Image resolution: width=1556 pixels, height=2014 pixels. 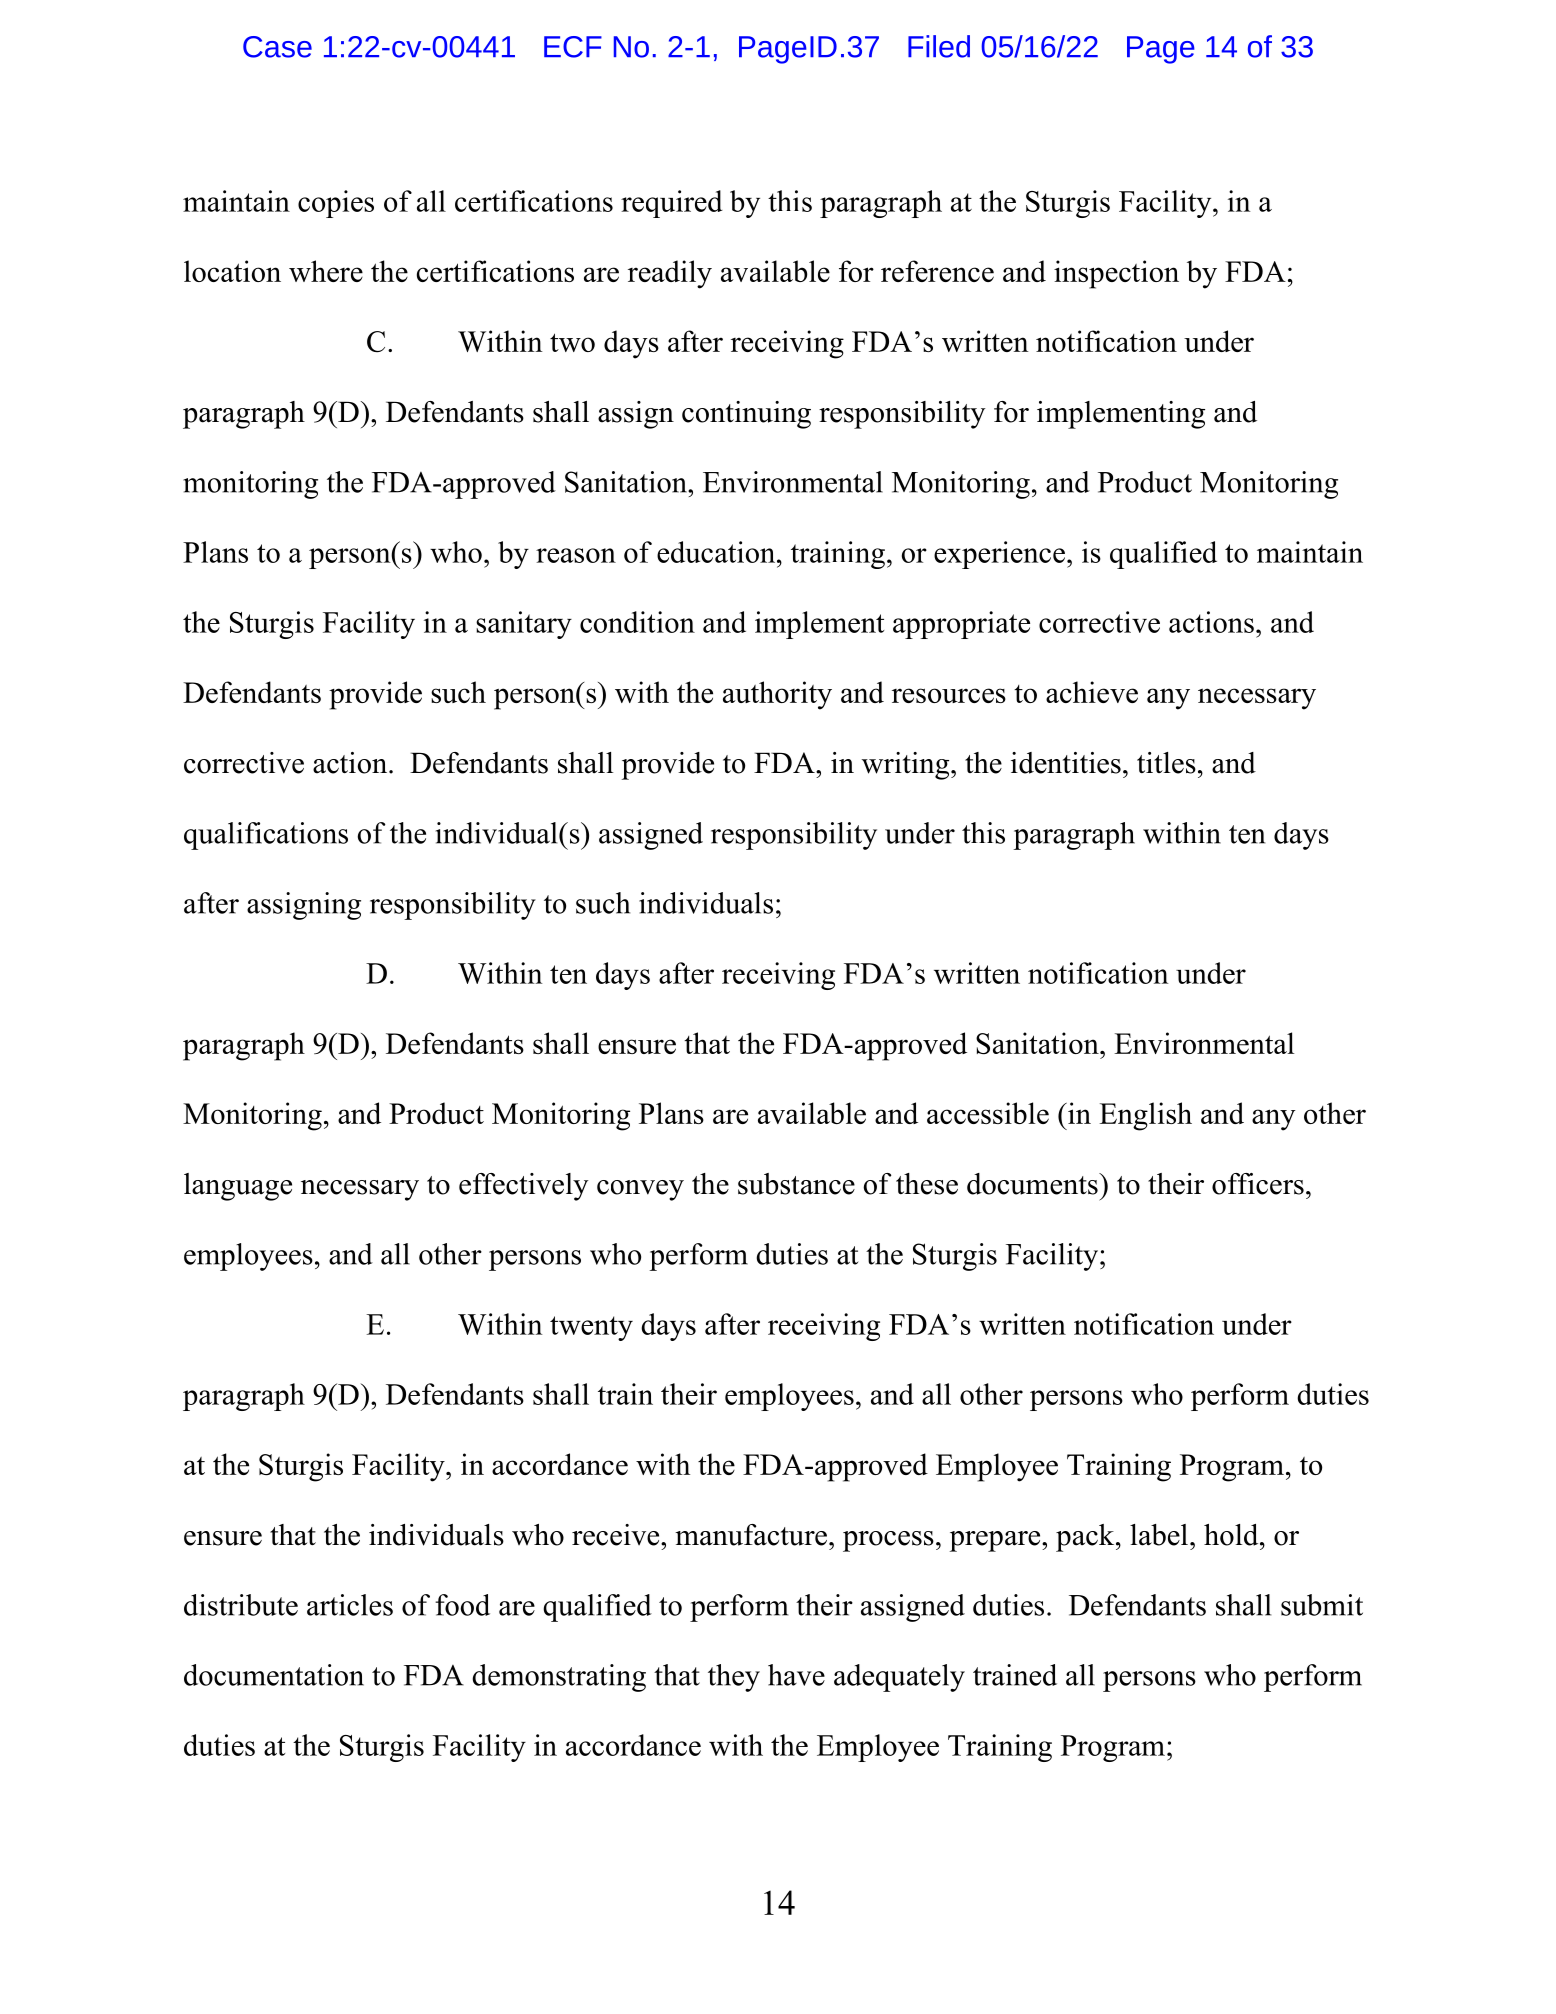 What do you see at coordinates (350, 1605) in the screenshot?
I see `articles` at bounding box center [350, 1605].
